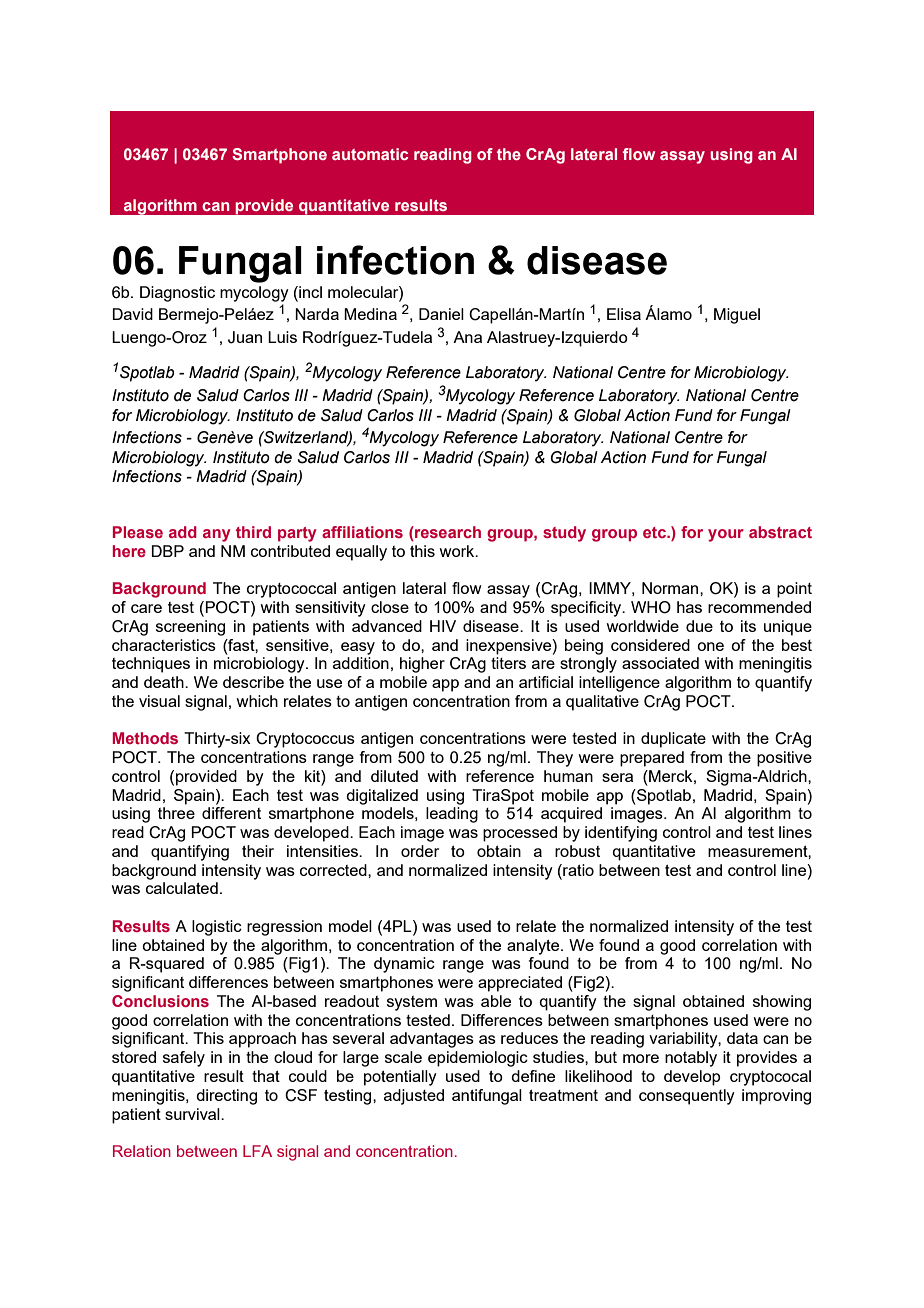  What do you see at coordinates (182, 888) in the document?
I see `calculated` at bounding box center [182, 888].
